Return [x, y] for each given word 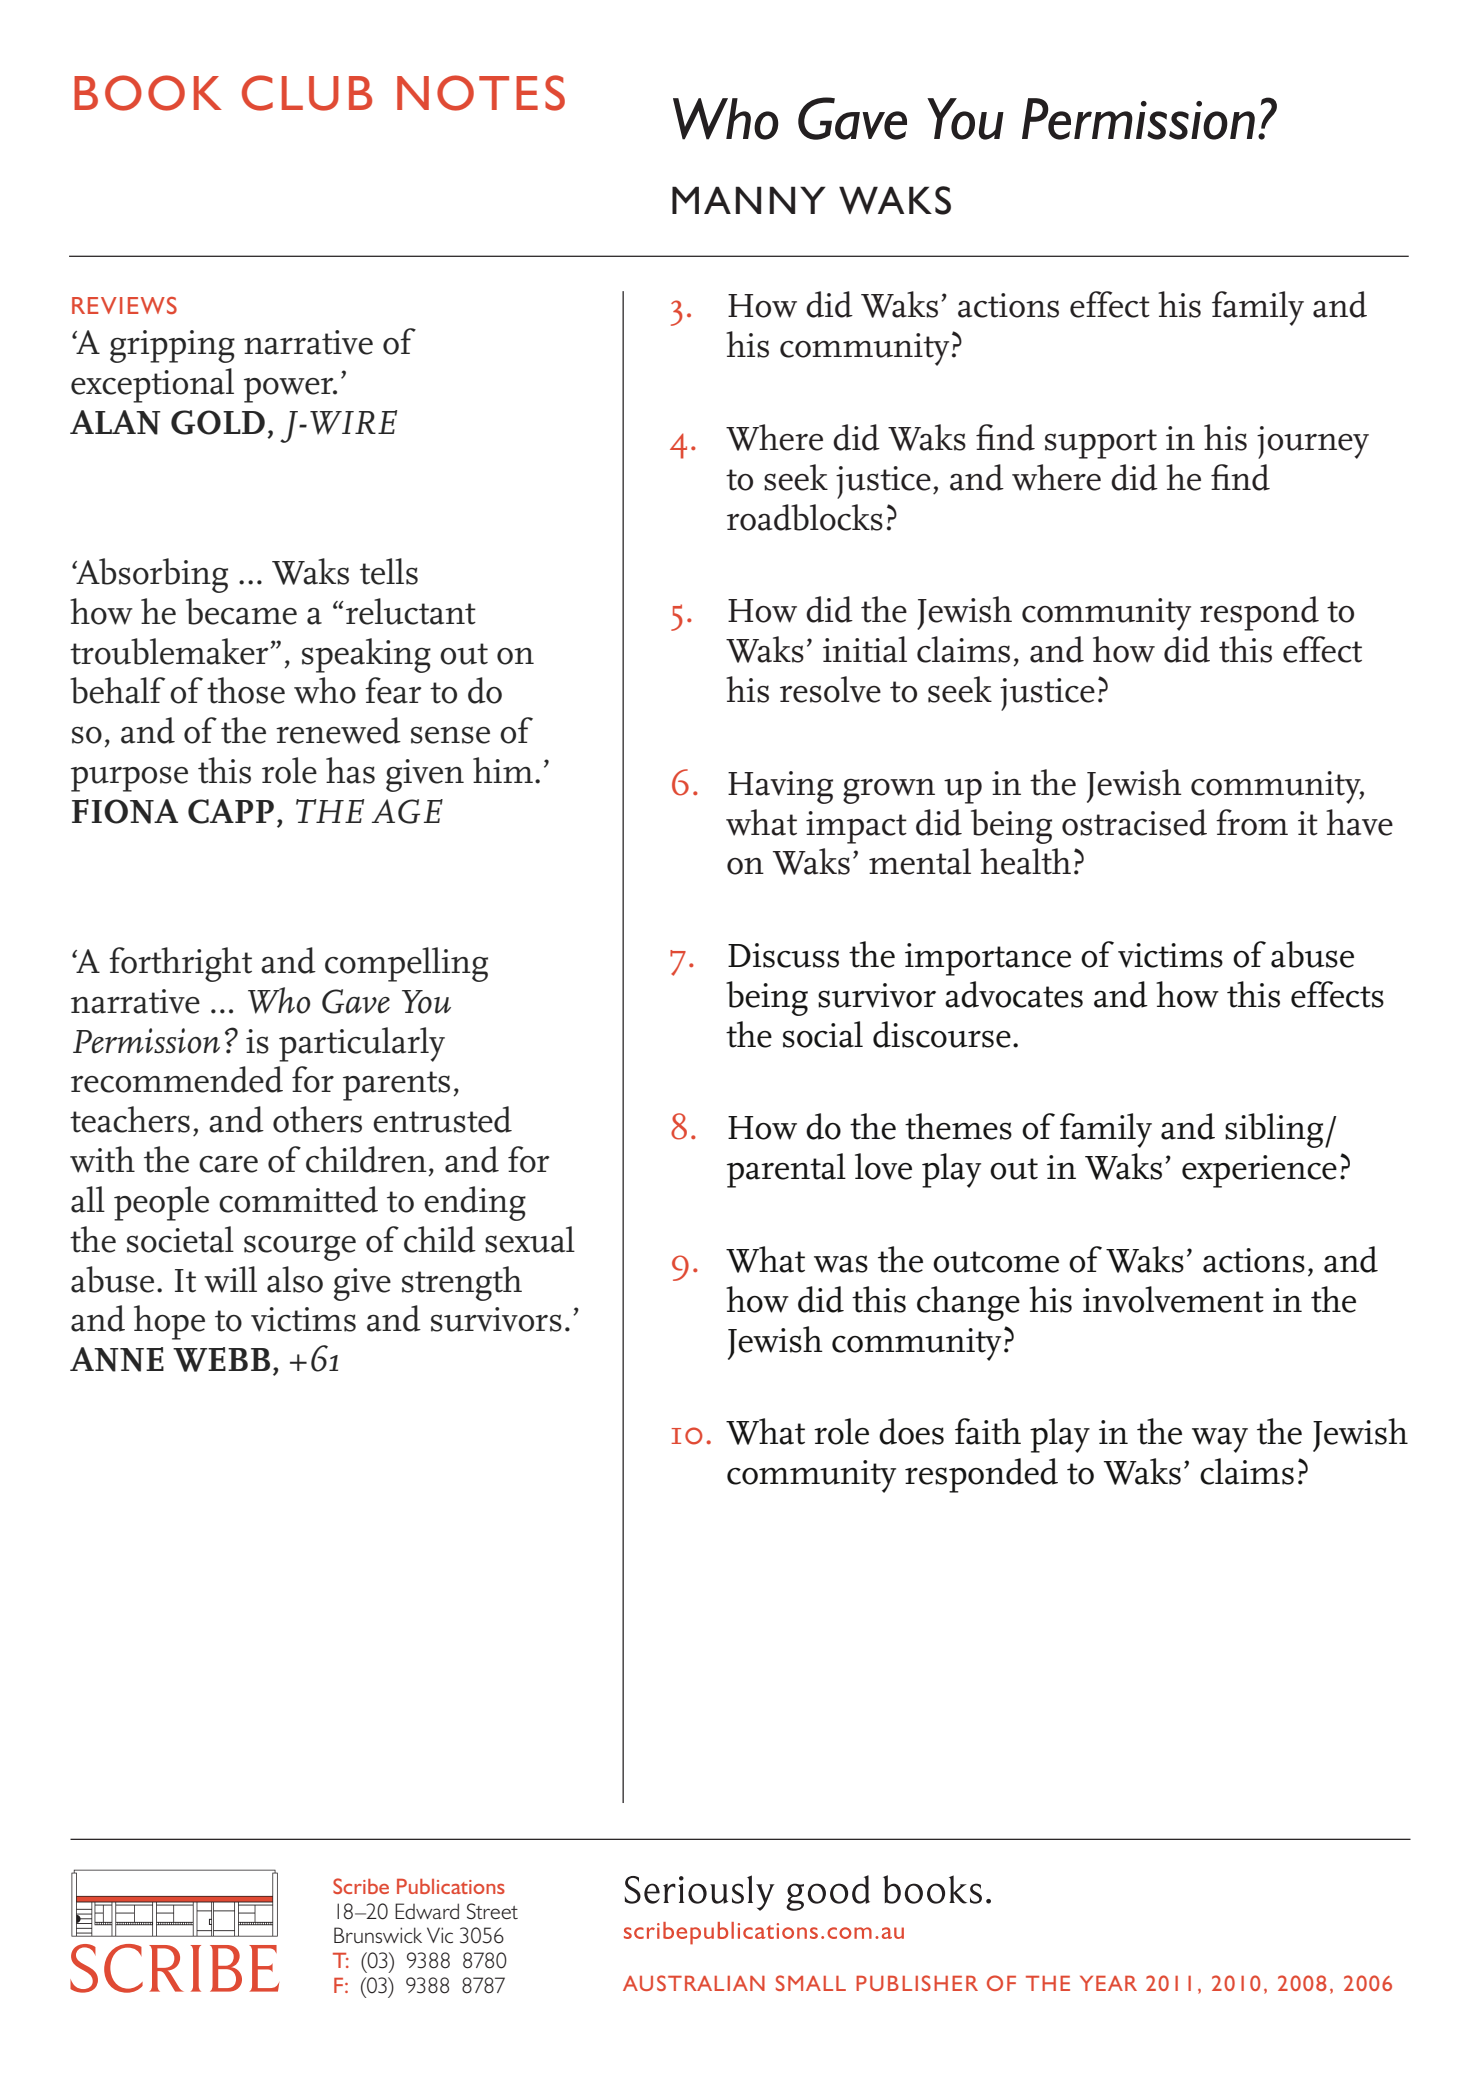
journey [1313, 442]
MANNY [749, 200]
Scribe [361, 1886]
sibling [1275, 1130]
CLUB [307, 93]
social [823, 1034]
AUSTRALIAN [694, 1983]
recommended [177, 1079]
